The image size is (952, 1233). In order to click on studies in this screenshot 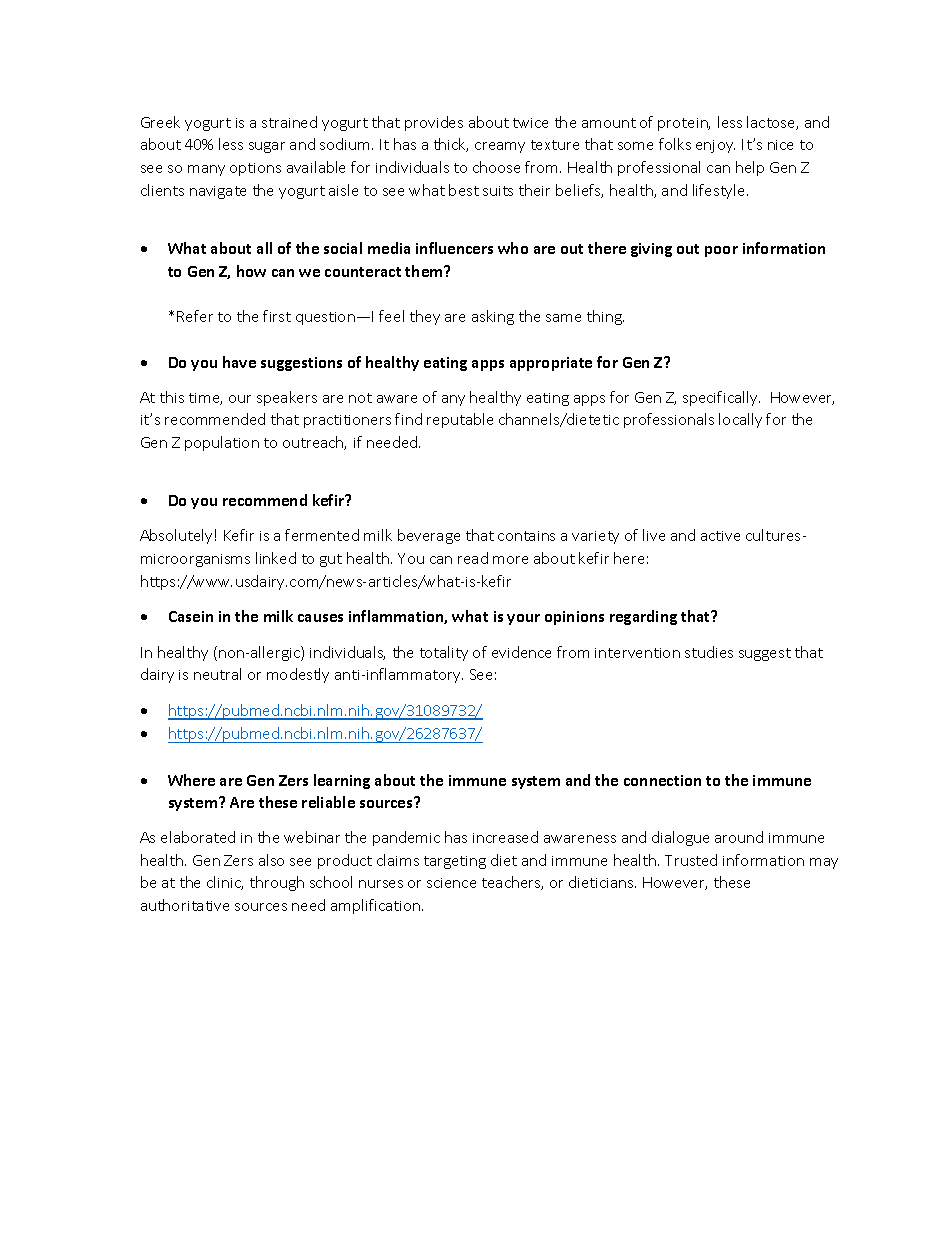, I will do `click(709, 652)`.
